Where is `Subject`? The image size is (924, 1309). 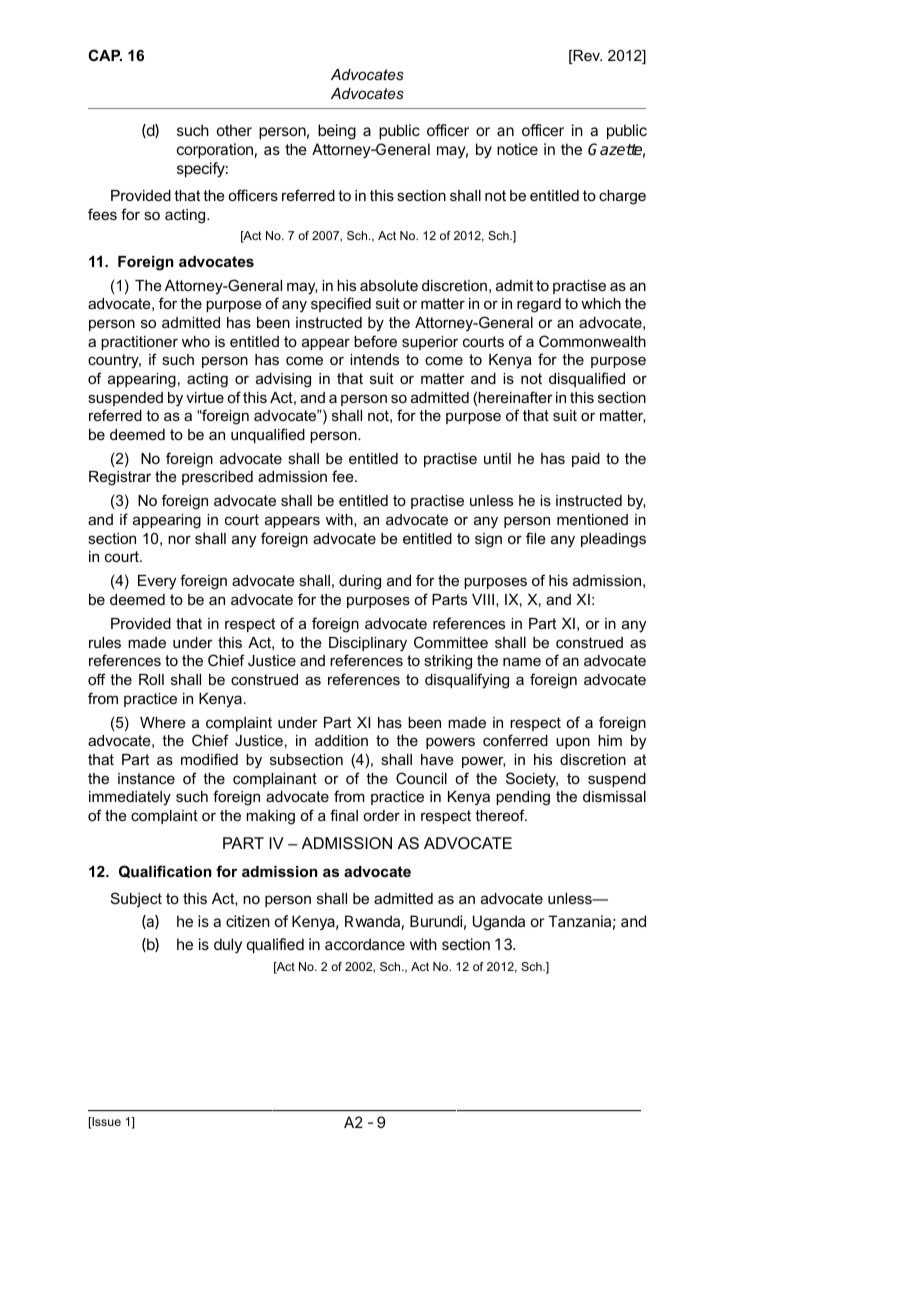 Subject is located at coordinates (136, 900).
